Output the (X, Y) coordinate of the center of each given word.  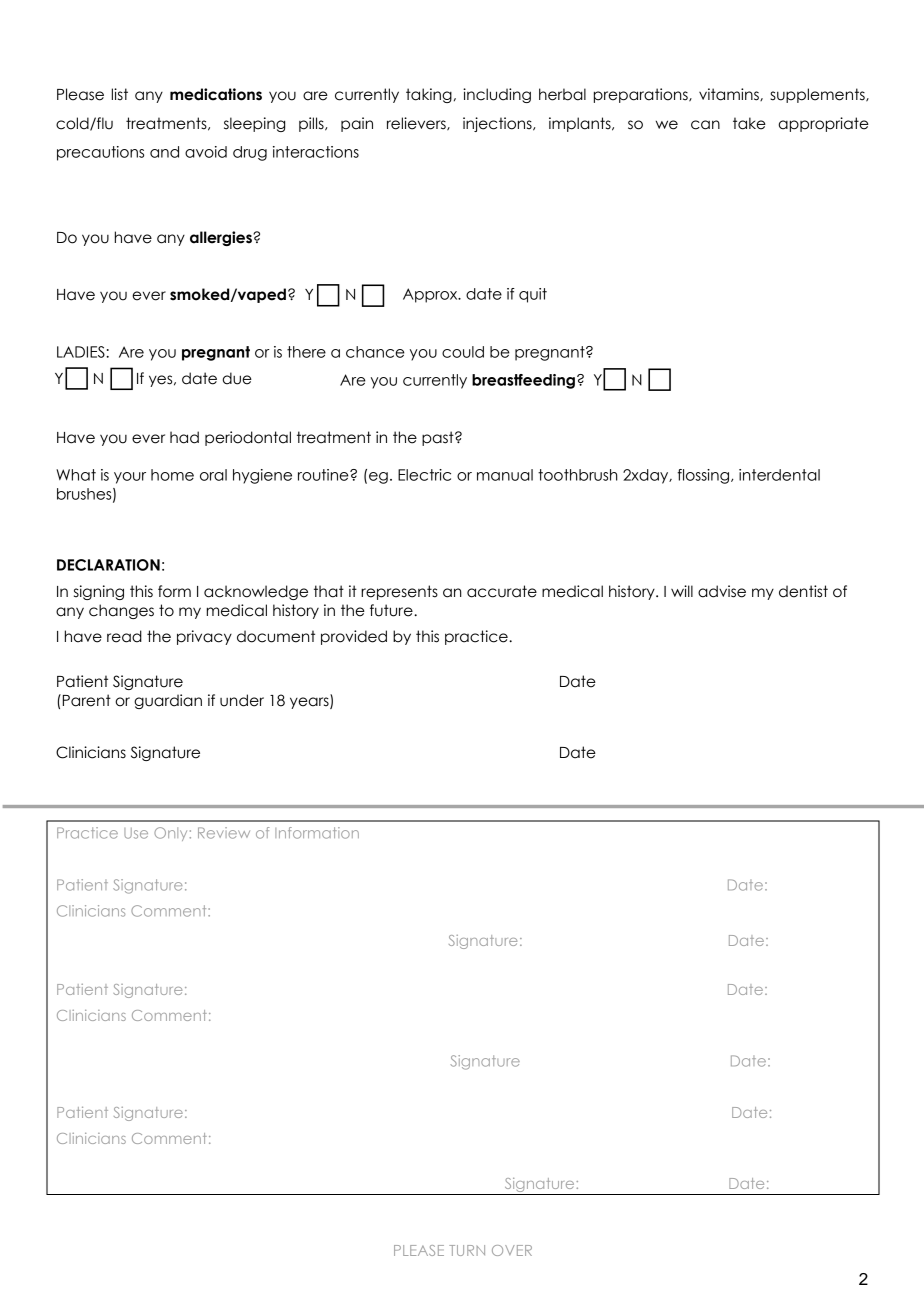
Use (136, 833)
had (184, 437)
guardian (168, 701)
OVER (512, 1250)
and (164, 152)
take (749, 123)
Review (224, 833)
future (392, 610)
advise (722, 591)
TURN (467, 1250)
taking (429, 95)
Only (170, 834)
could (463, 352)
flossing (705, 476)
